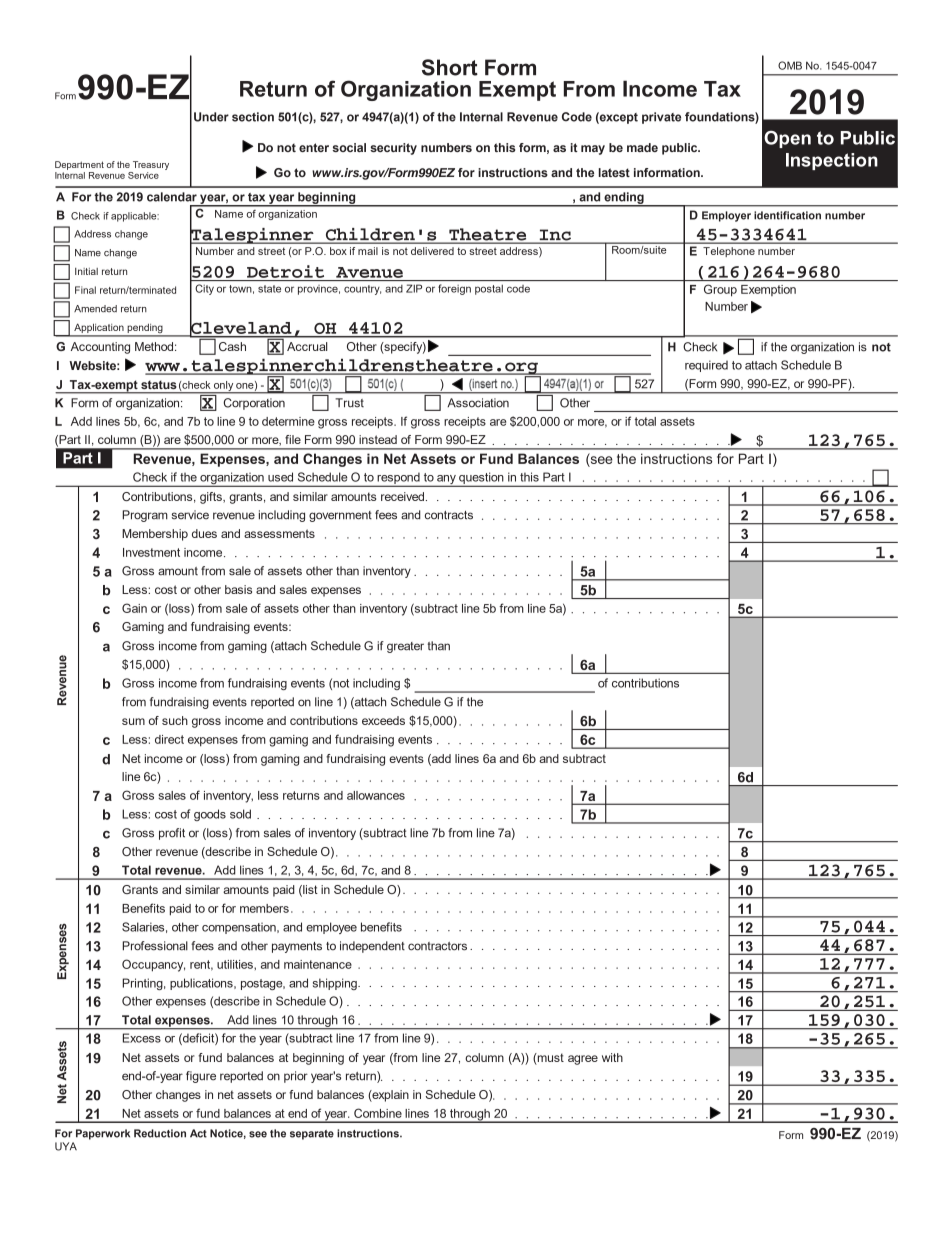 The width and height of the page is (952, 1233). What do you see at coordinates (158, 385) in the page?
I see `status` at bounding box center [158, 385].
